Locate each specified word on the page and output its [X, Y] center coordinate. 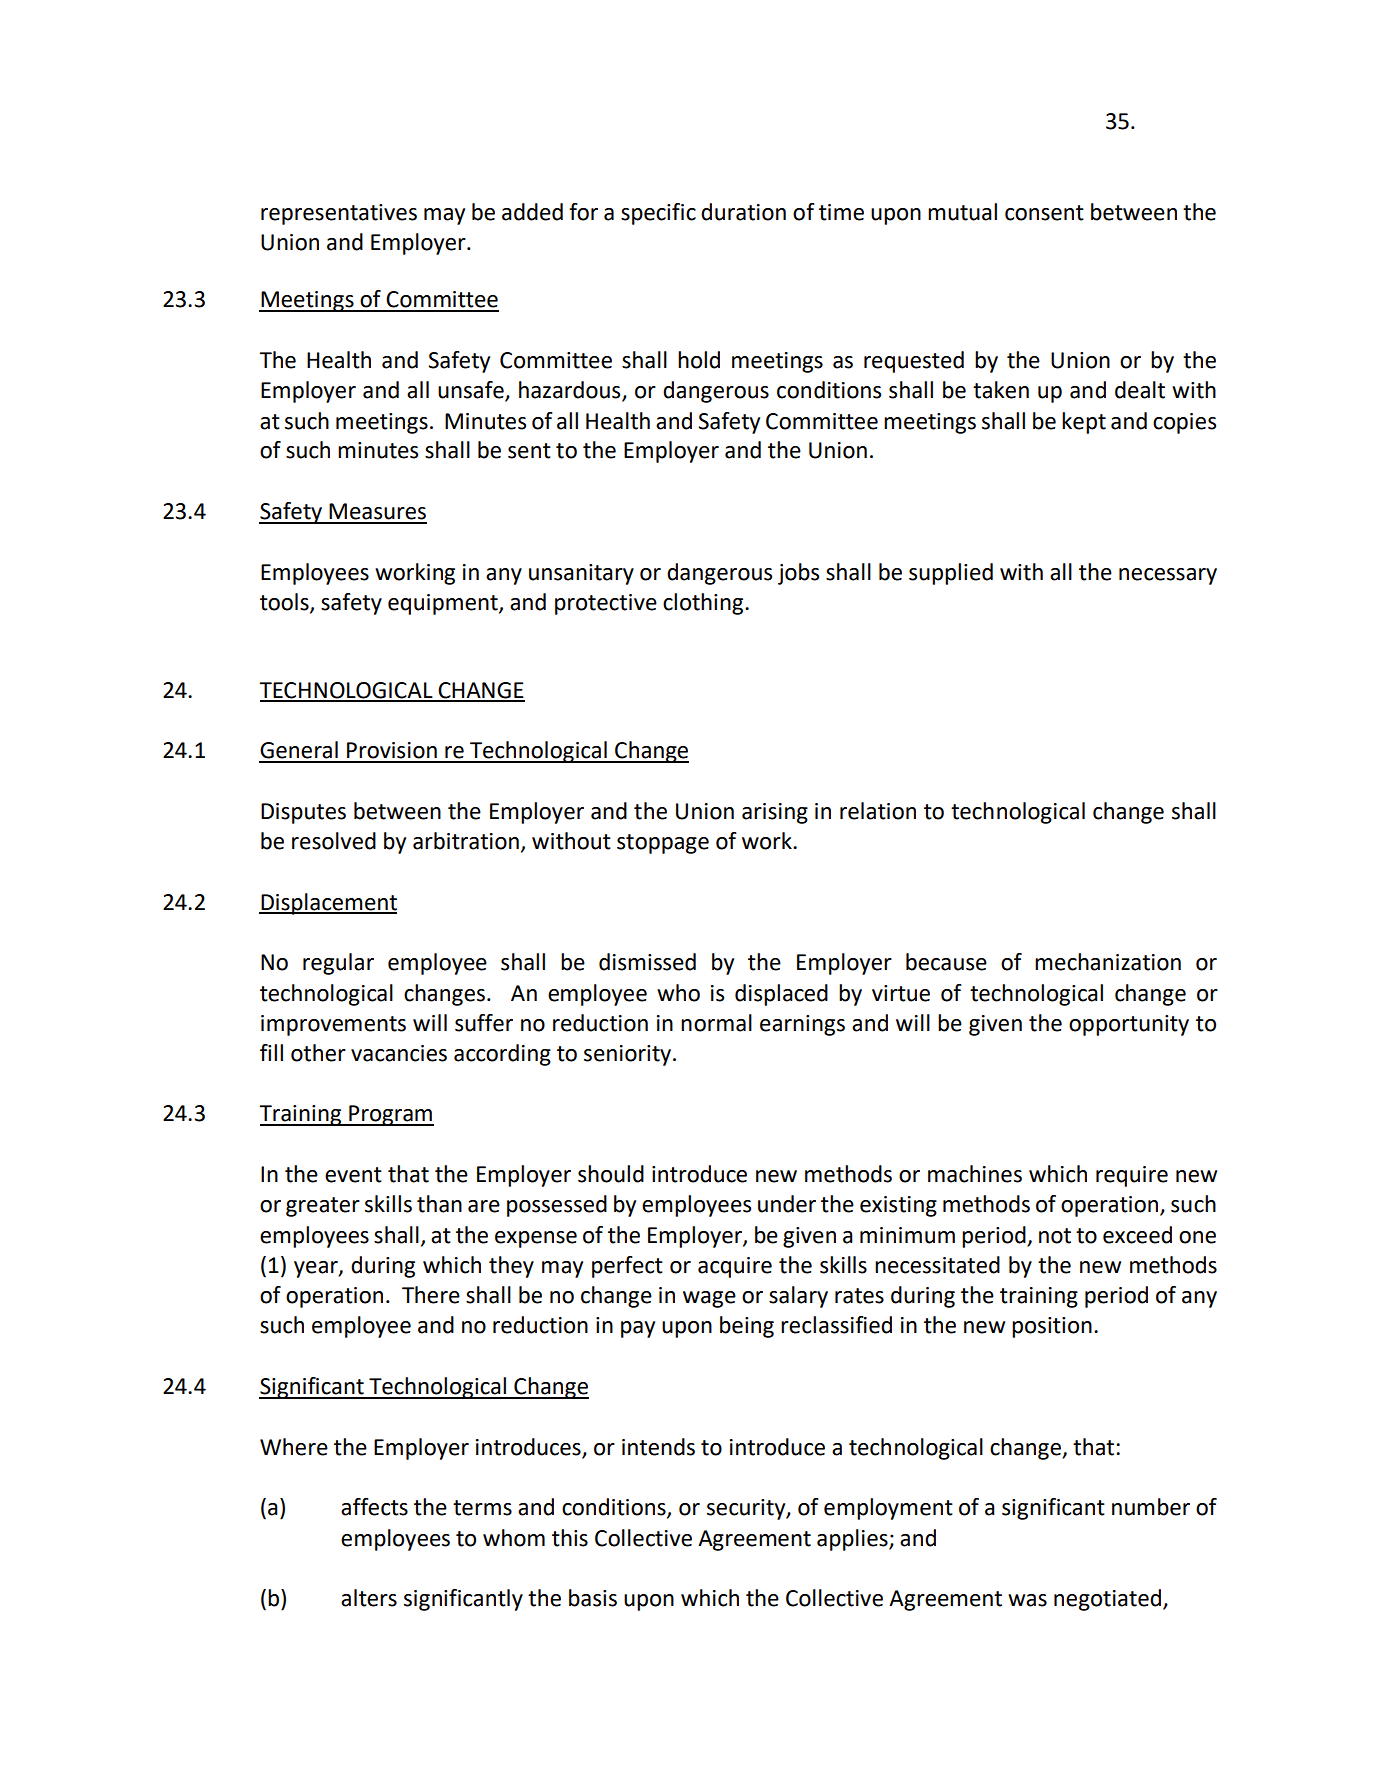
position [1052, 1327]
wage [709, 1299]
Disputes [303, 813]
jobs [798, 574]
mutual [962, 212]
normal [716, 1023]
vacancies [399, 1053]
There [431, 1295]
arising [775, 813]
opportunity [1129, 1025]
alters [369, 1598]
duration [743, 212]
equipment [444, 604]
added [532, 212]
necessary [1168, 576]
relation [878, 811]
